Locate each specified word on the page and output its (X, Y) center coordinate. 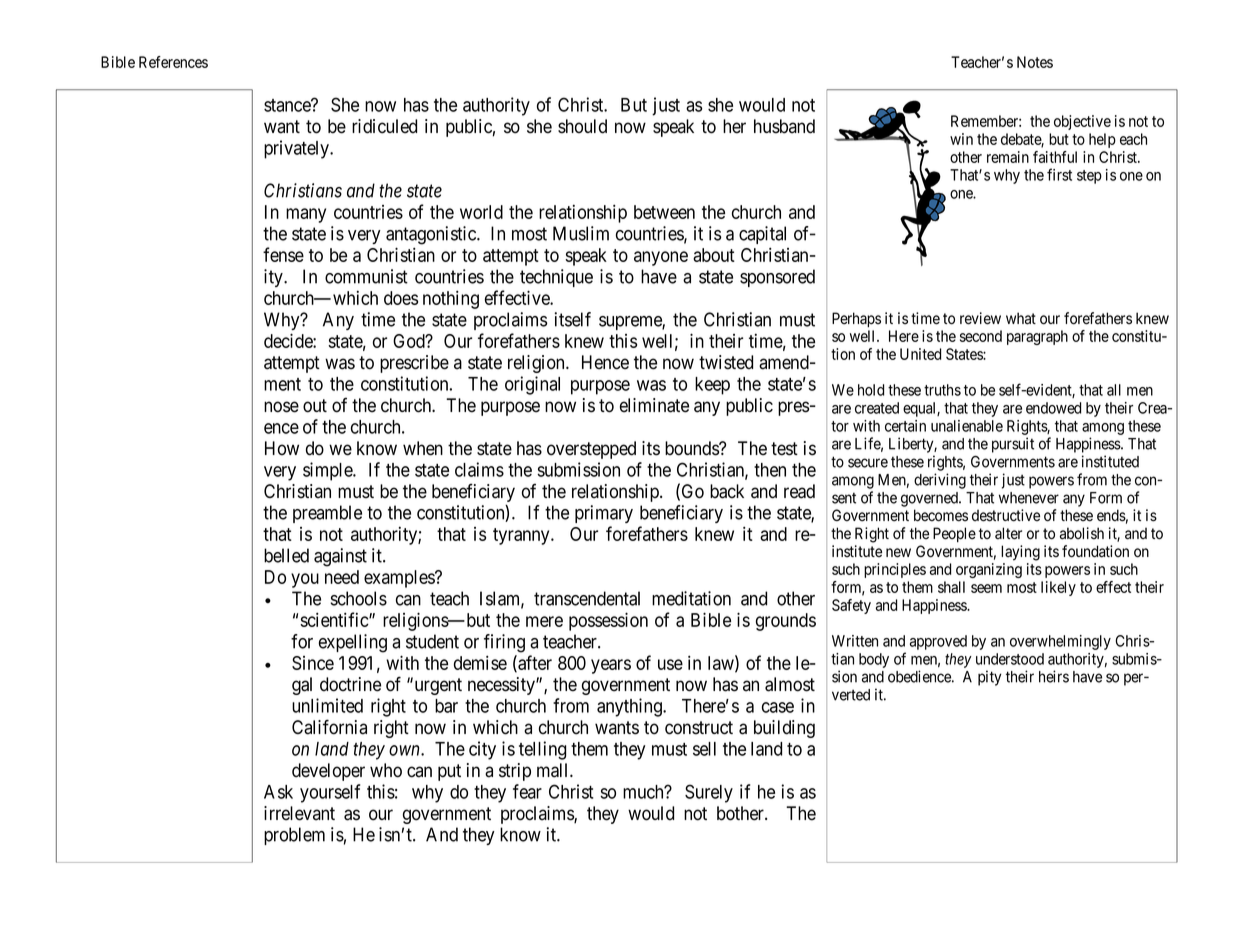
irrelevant (299, 813)
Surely (709, 793)
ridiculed (384, 126)
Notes (1035, 62)
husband (784, 126)
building (784, 729)
